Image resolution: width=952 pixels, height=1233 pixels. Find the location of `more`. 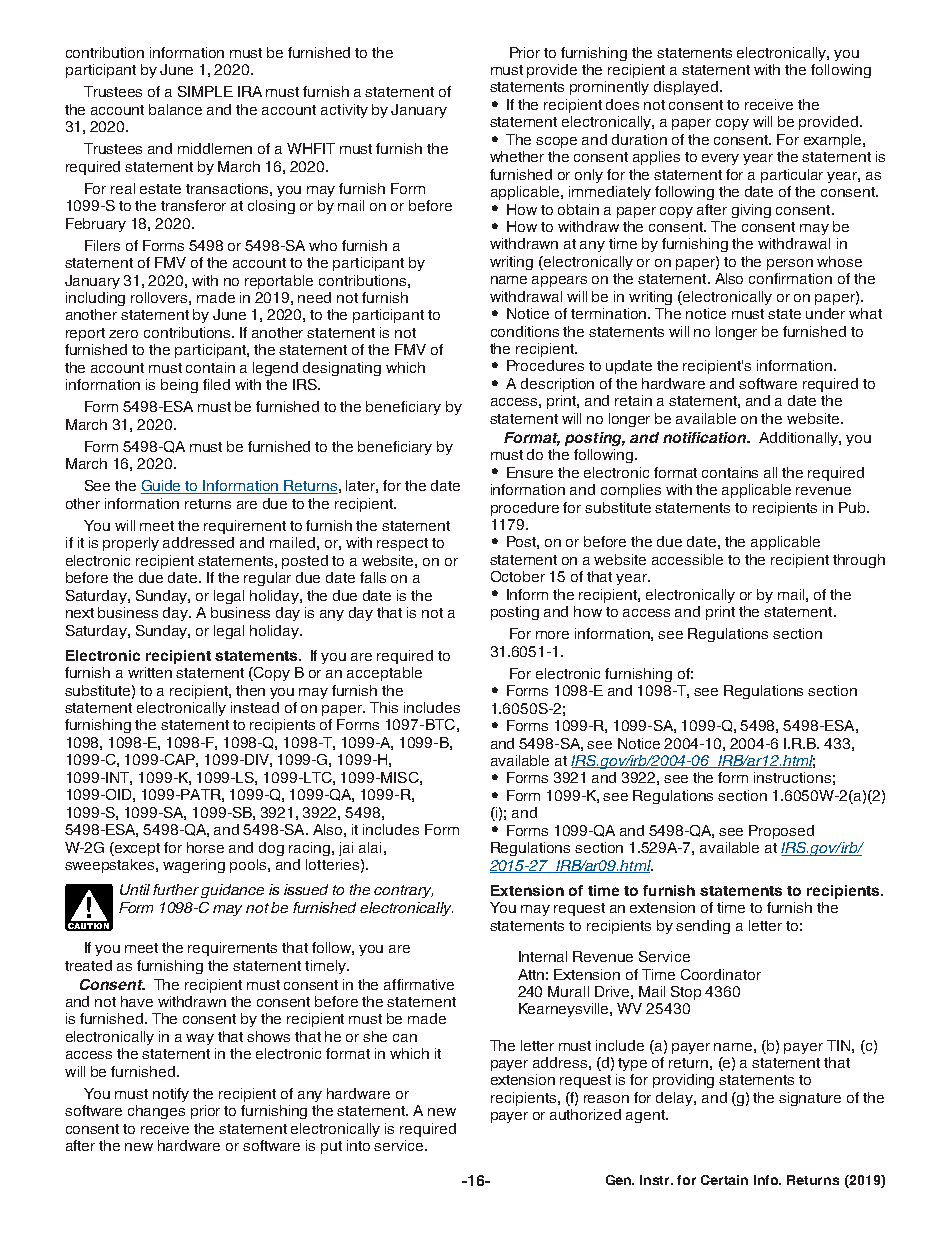

more is located at coordinates (552, 635).
